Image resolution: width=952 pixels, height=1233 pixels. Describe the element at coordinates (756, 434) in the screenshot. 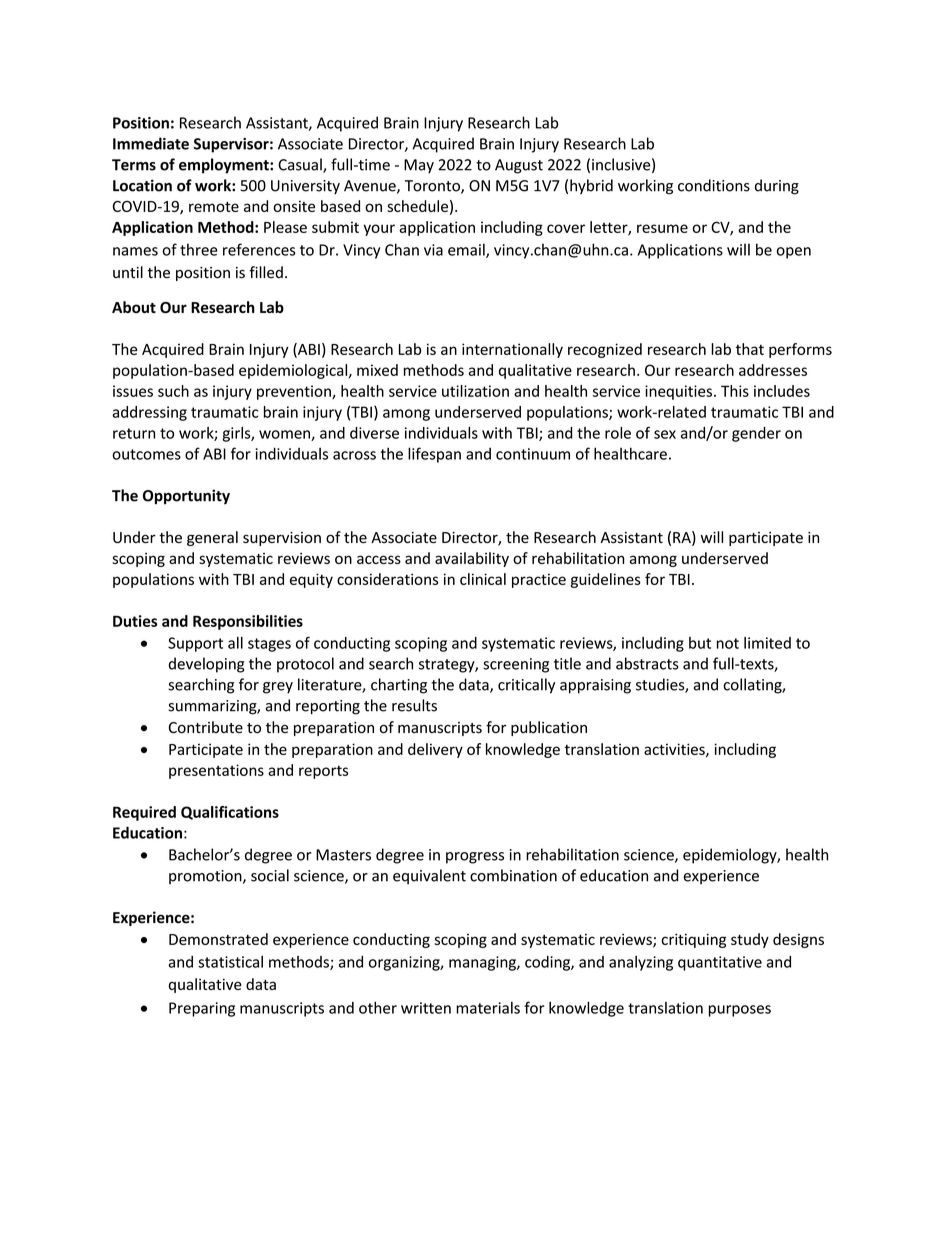

I see `gender` at that location.
